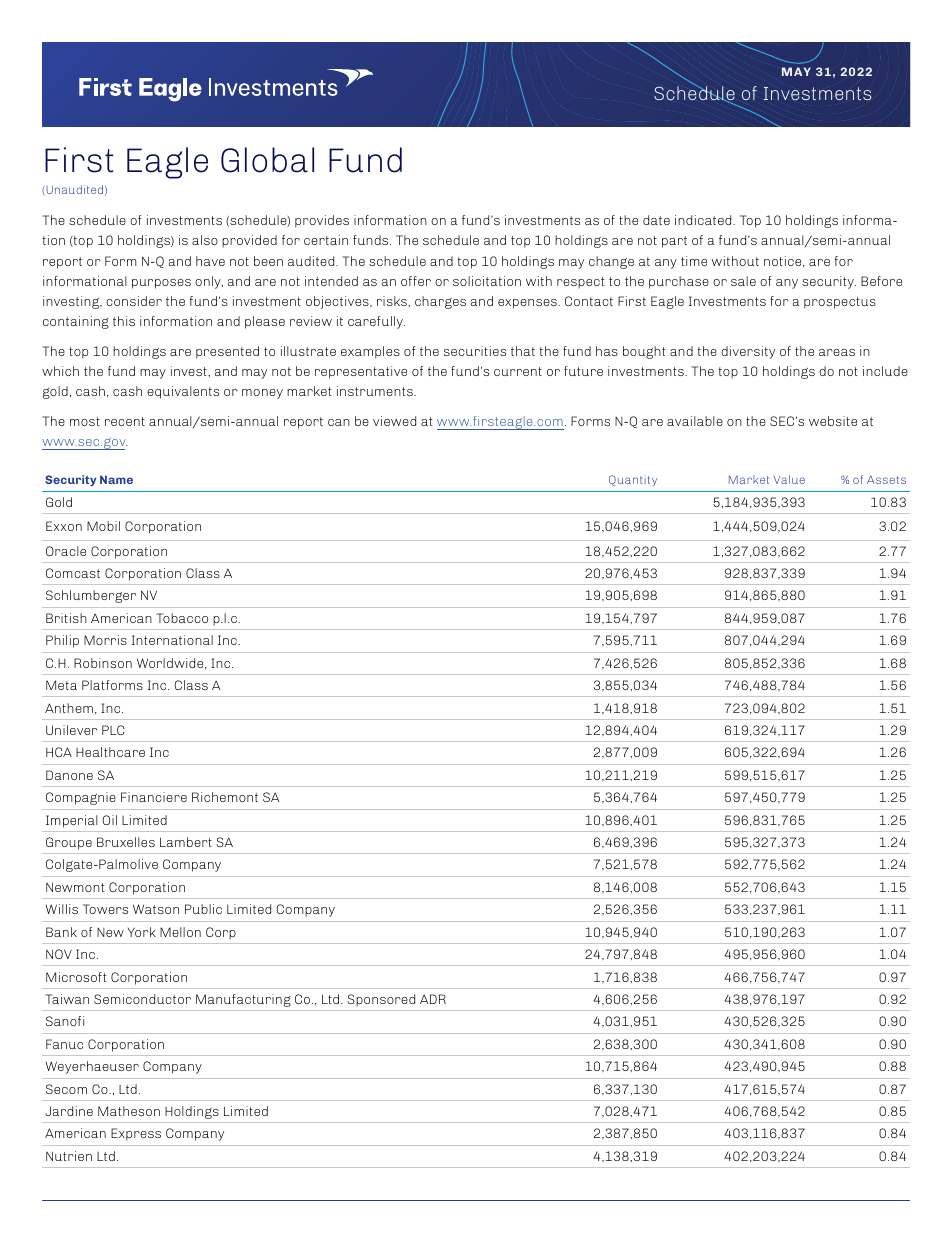 The width and height of the document is (952, 1233). What do you see at coordinates (171, 663) in the document?
I see `Worldwide` at bounding box center [171, 663].
